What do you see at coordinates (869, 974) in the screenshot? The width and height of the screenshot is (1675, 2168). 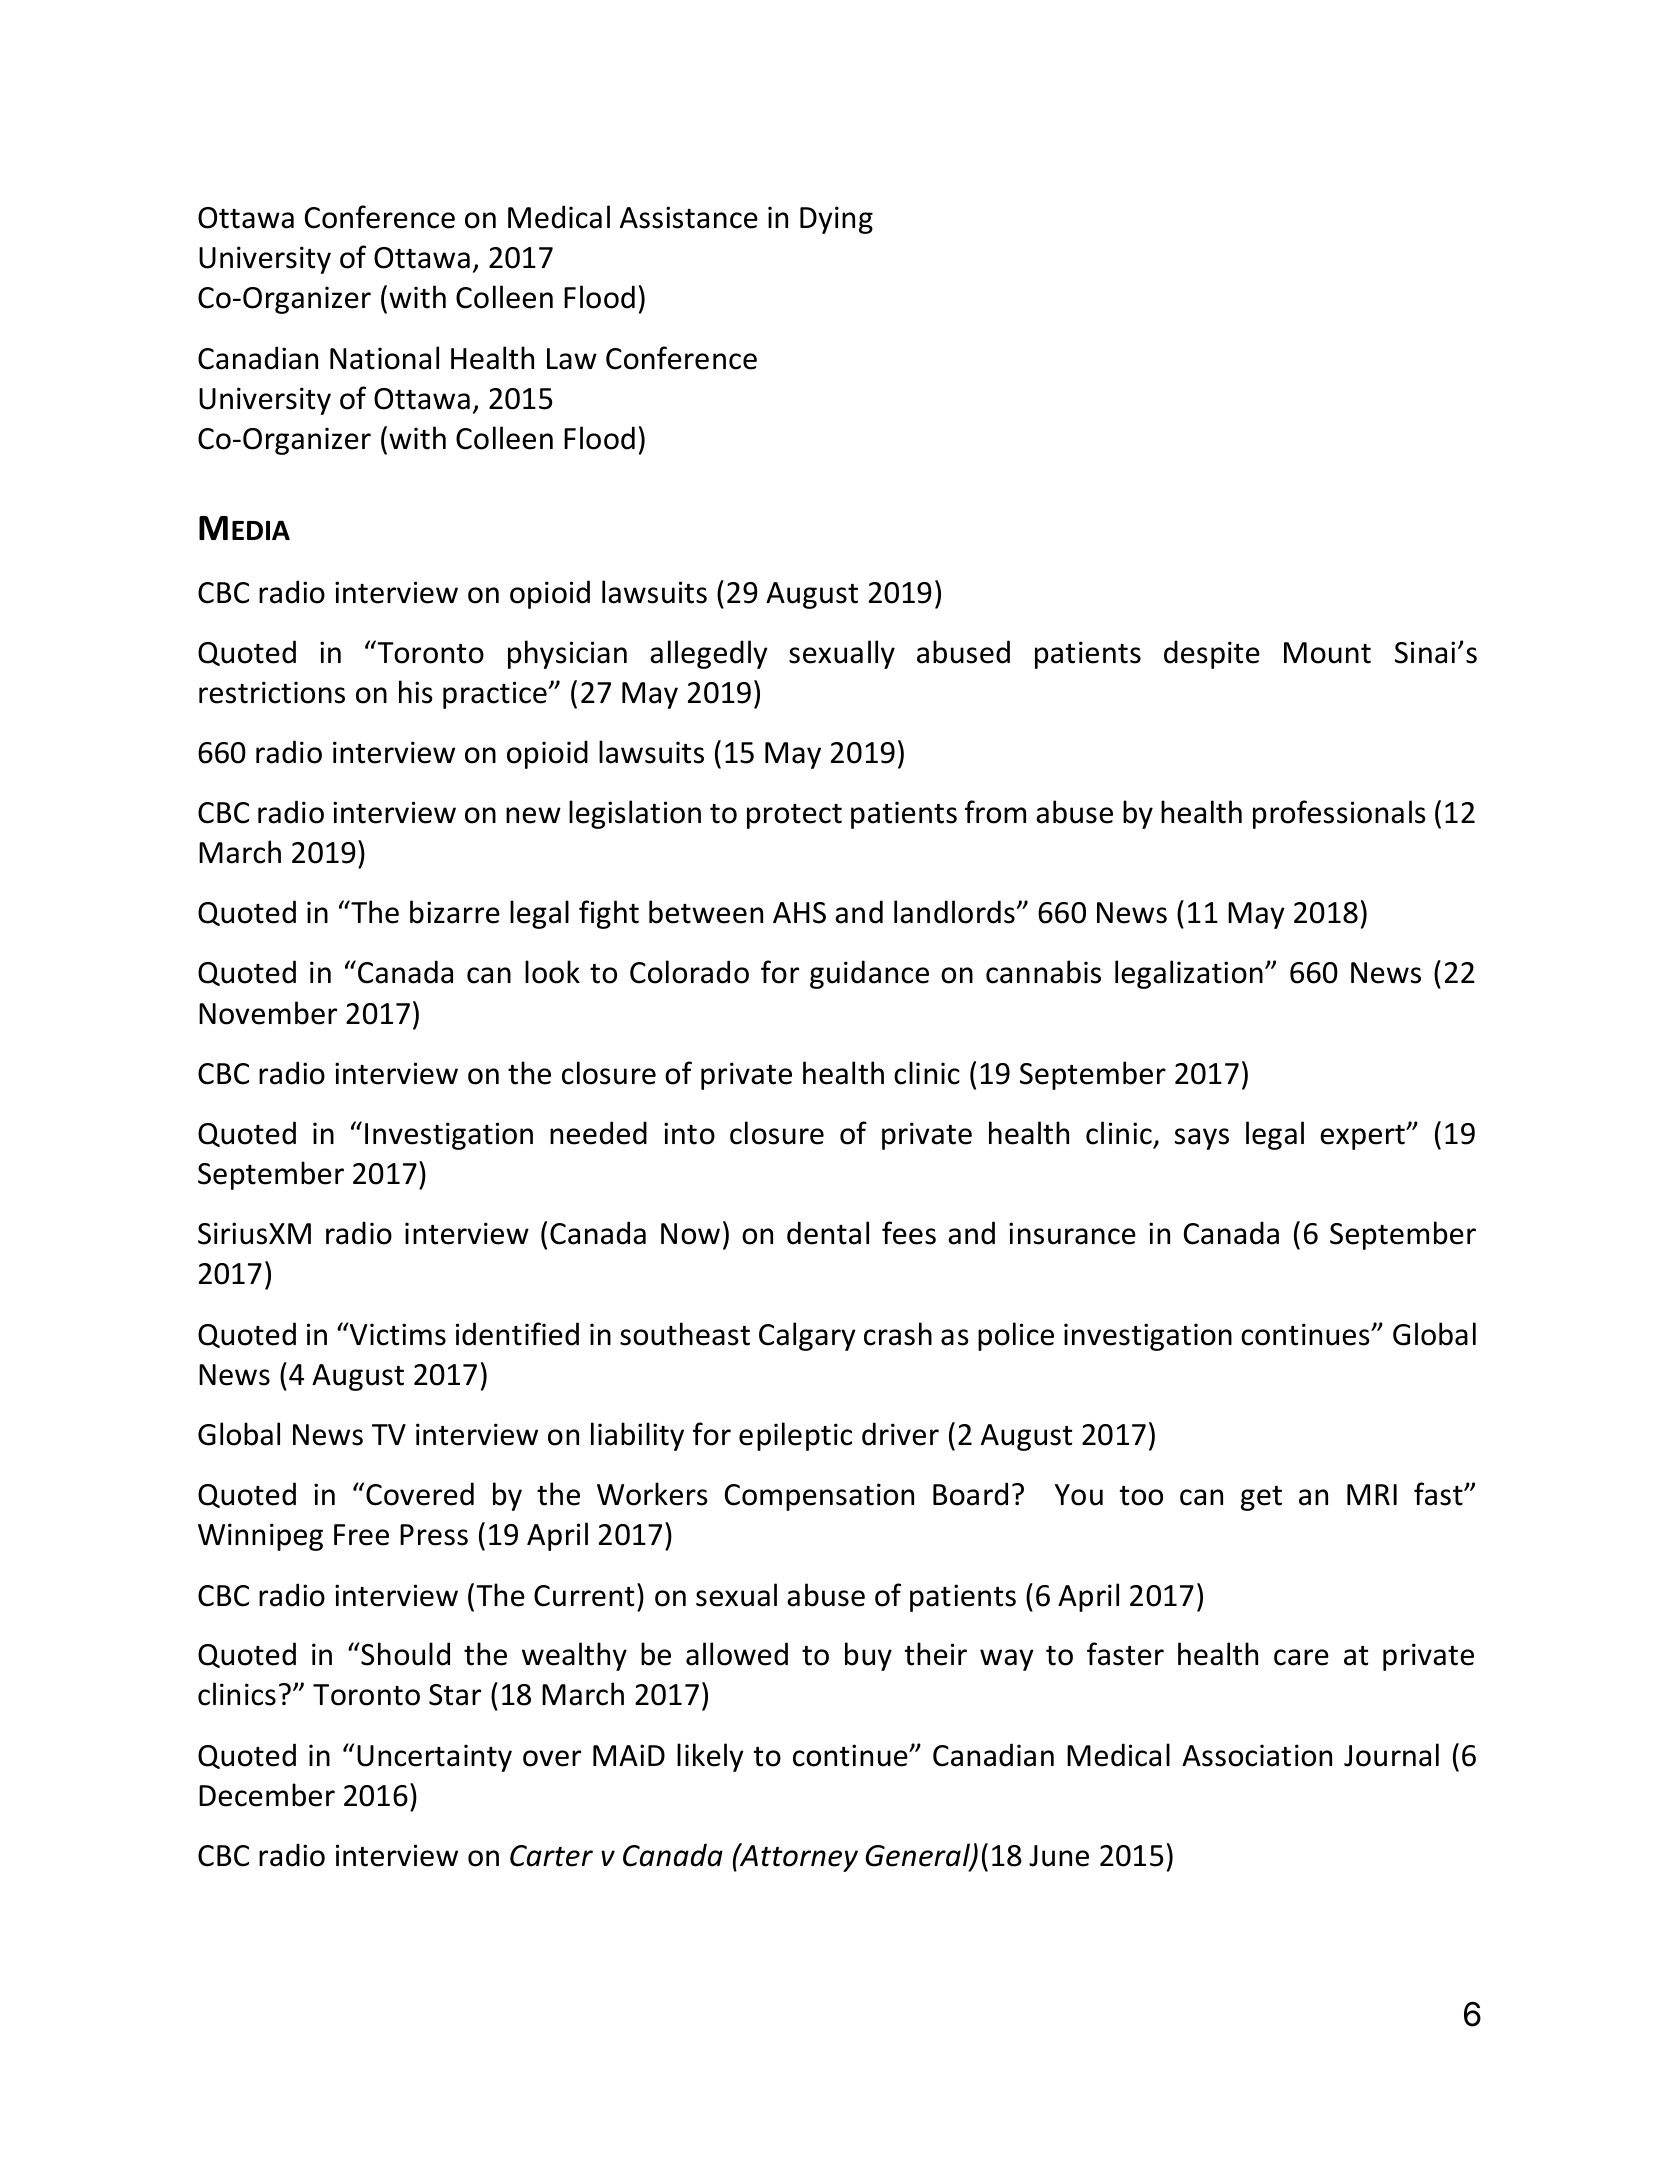 I see `guidance` at bounding box center [869, 974].
